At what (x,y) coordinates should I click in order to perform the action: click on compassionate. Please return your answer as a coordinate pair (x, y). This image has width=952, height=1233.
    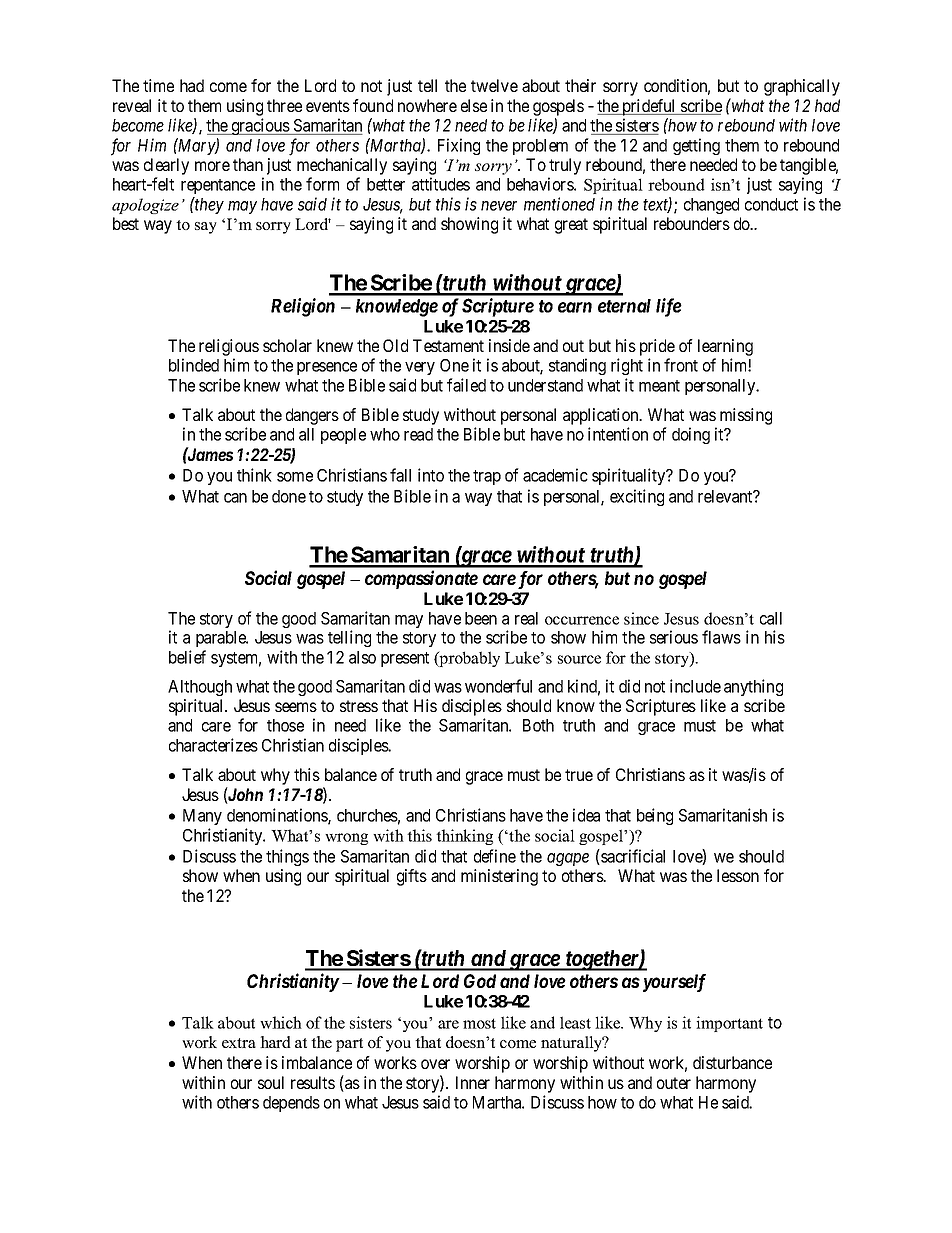
    Looking at the image, I should click on (421, 579).
